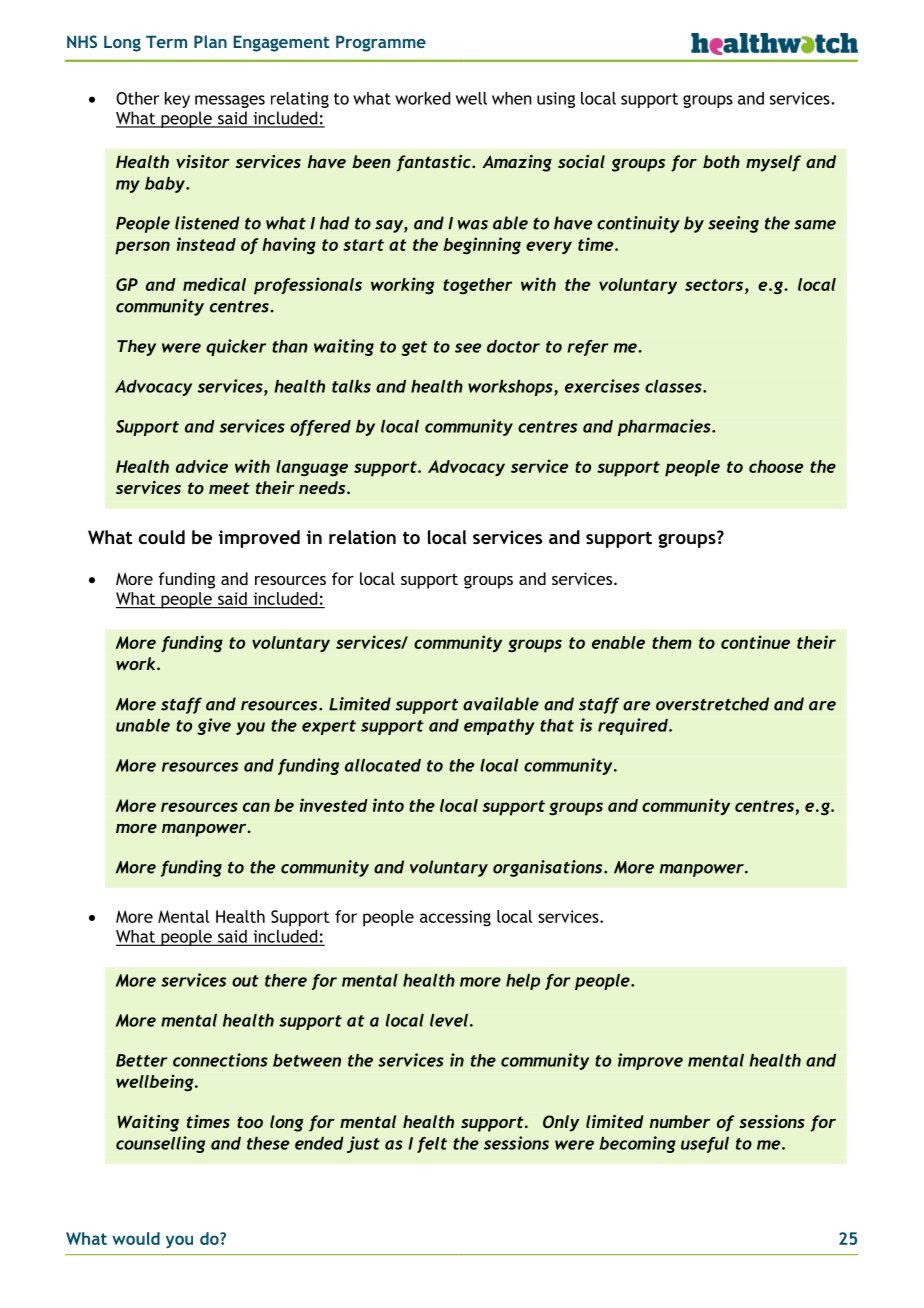 The height and width of the page is (1308, 924). I want to click on empathy, so click(499, 727).
